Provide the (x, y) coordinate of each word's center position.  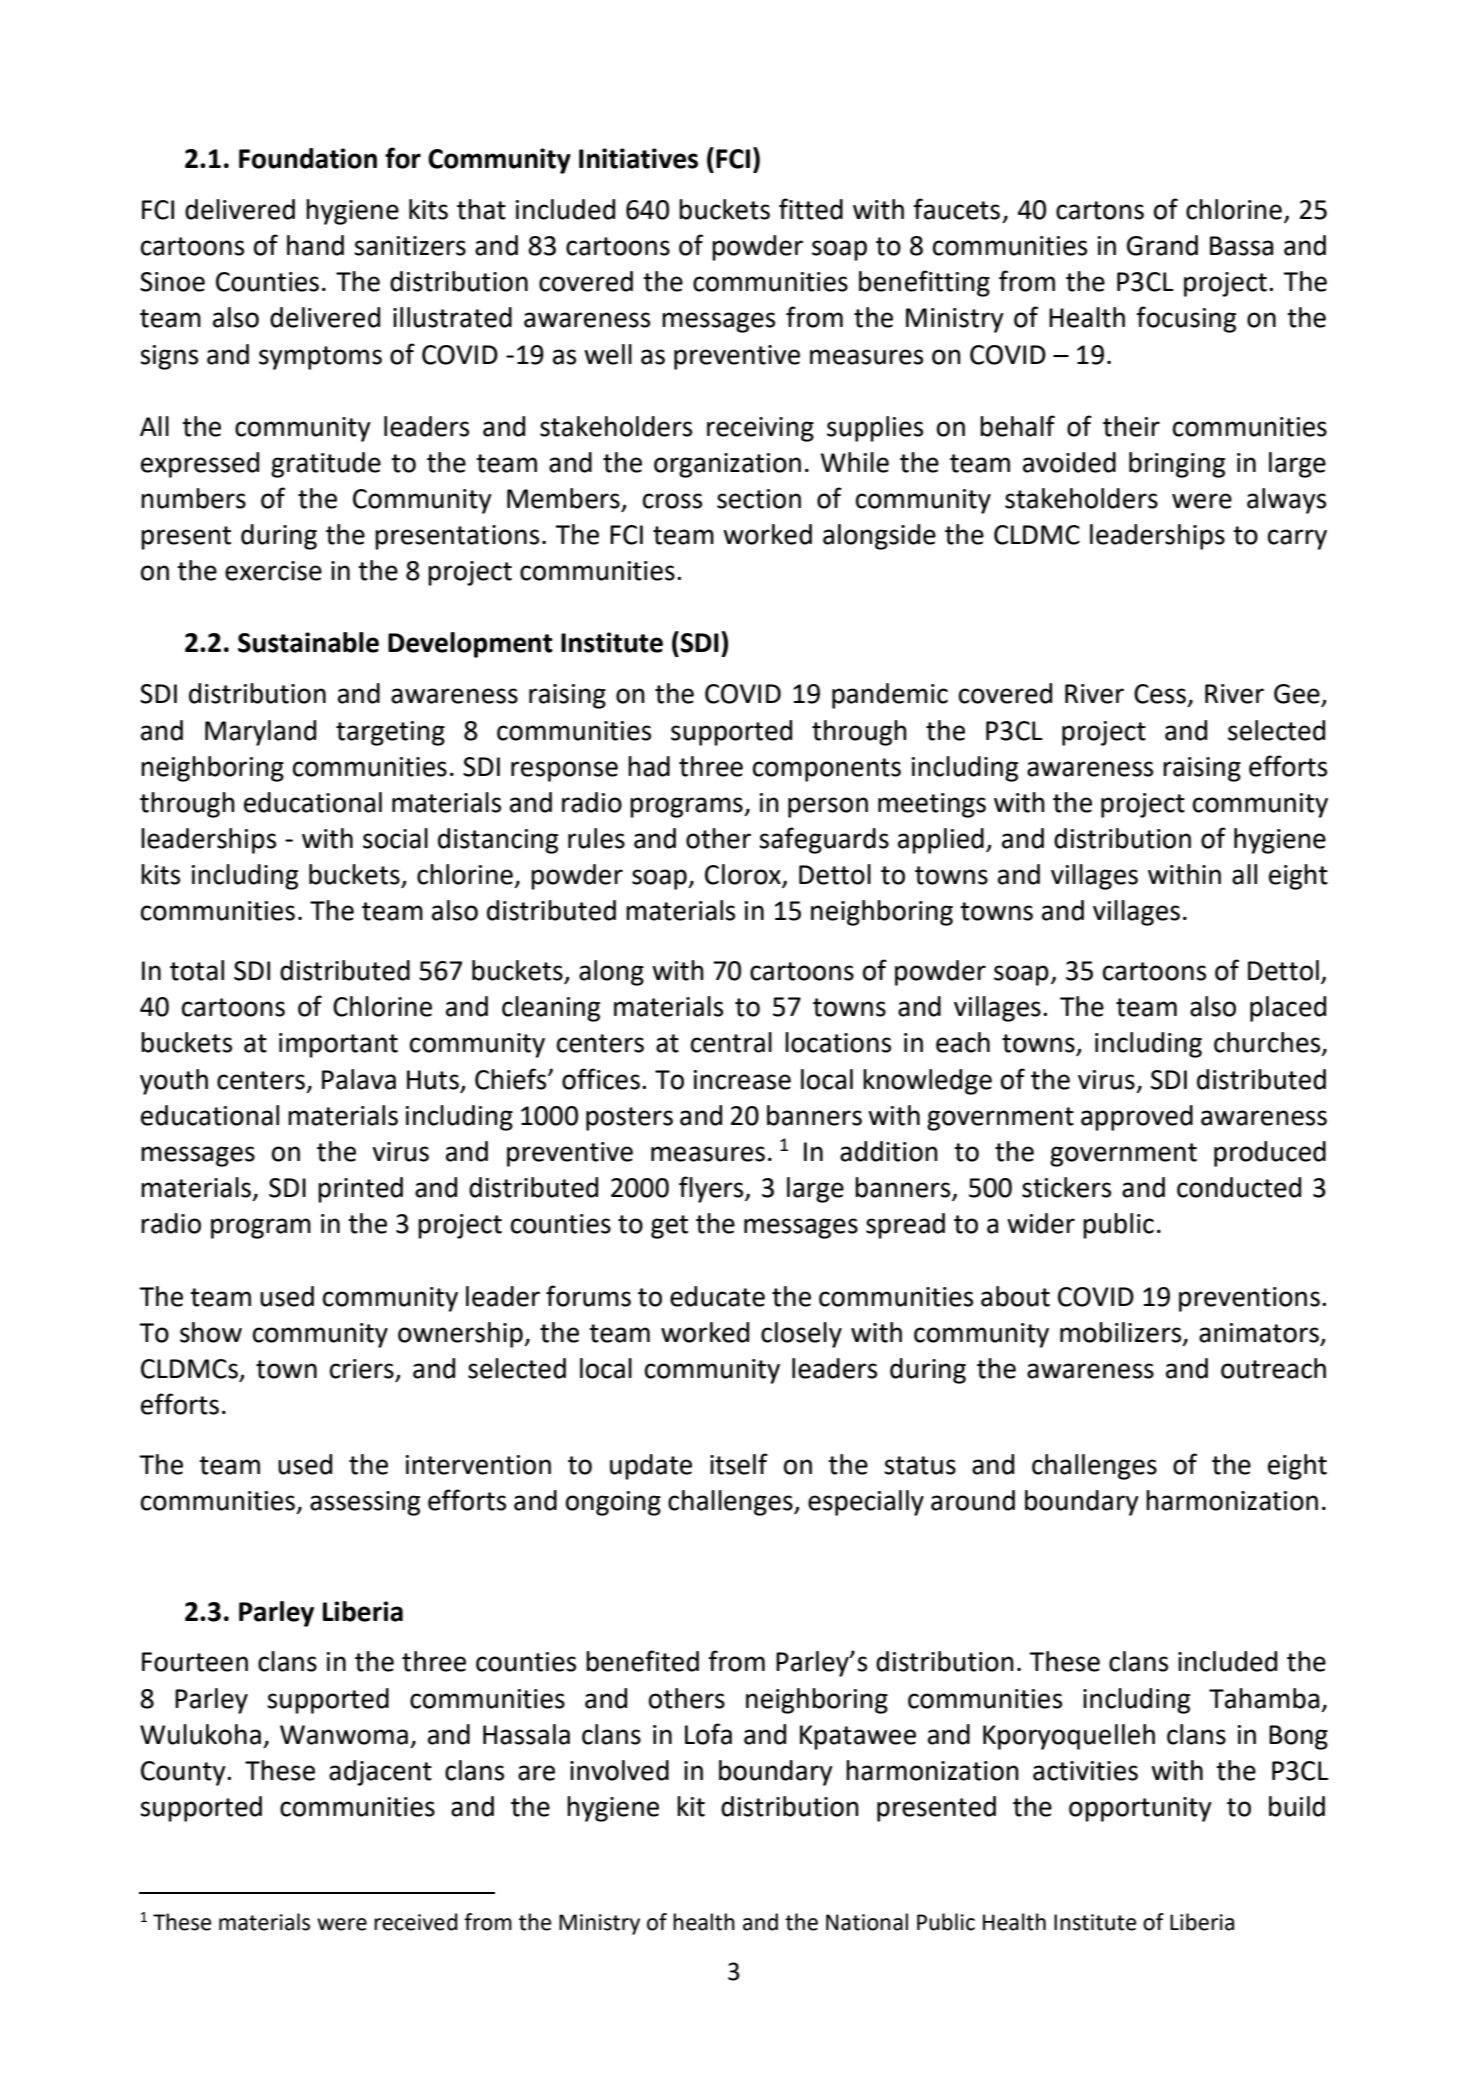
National (867, 1922)
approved (1137, 1118)
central (731, 1042)
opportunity (1140, 1809)
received (416, 1922)
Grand (1162, 245)
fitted (811, 209)
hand (315, 245)
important (338, 1045)
